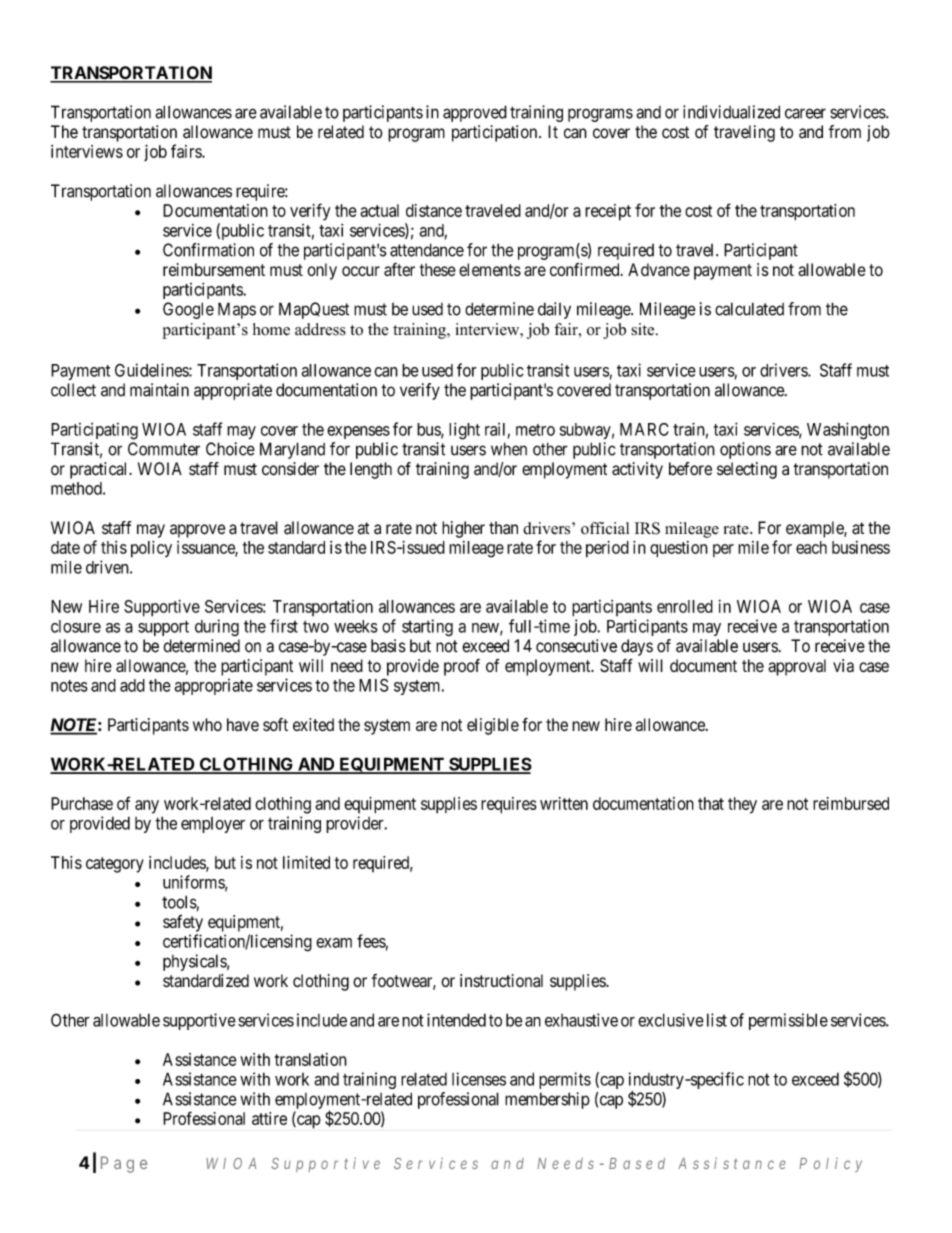  What do you see at coordinates (188, 310) in the document?
I see `Google` at bounding box center [188, 310].
